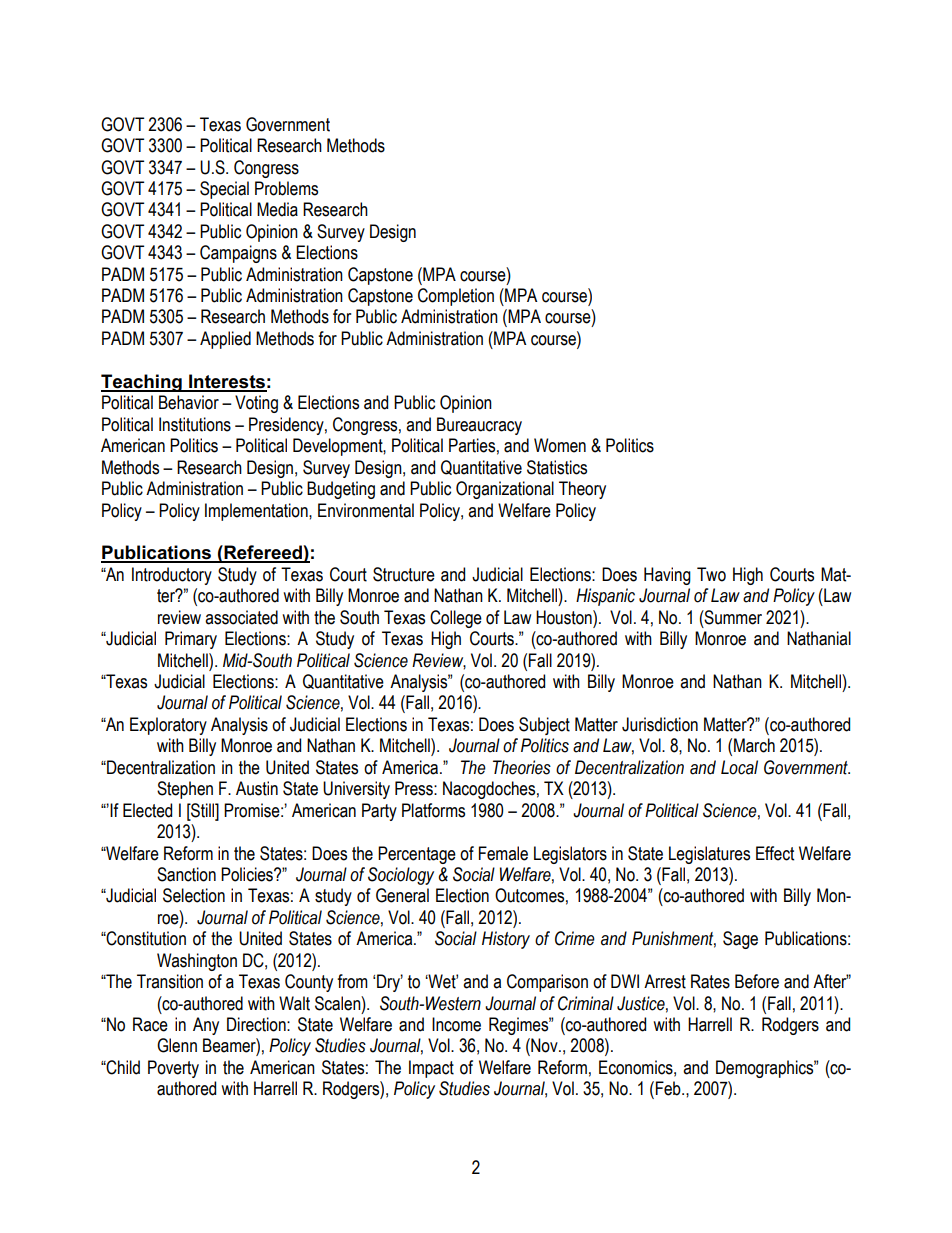  Describe the element at coordinates (224, 190) in the document. I see `Special` at that location.
